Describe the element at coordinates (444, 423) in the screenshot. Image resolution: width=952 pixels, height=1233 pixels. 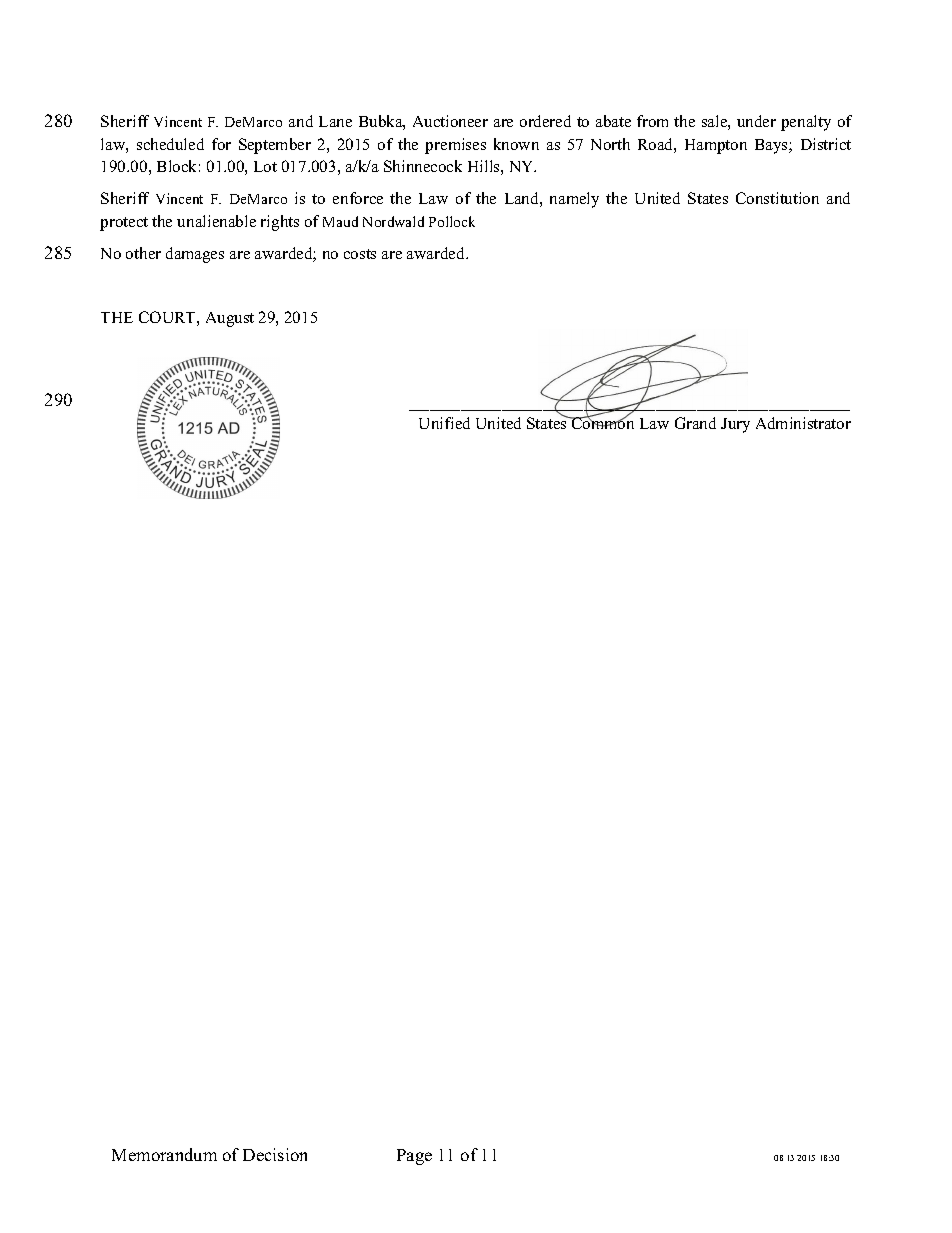
I see `Unified` at that location.
